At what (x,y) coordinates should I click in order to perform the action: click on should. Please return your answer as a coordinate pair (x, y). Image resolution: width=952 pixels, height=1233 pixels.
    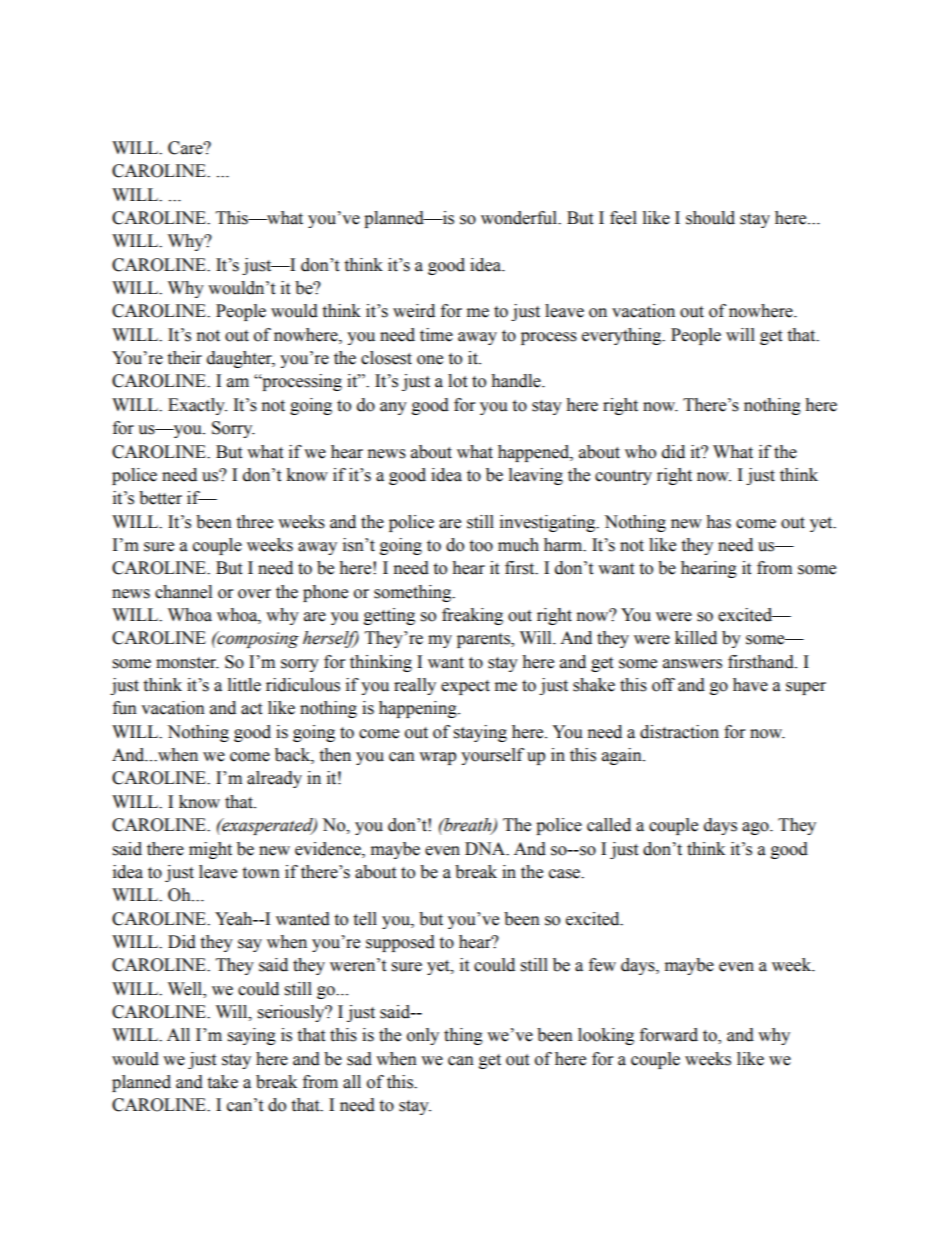
    Looking at the image, I should click on (710, 218).
